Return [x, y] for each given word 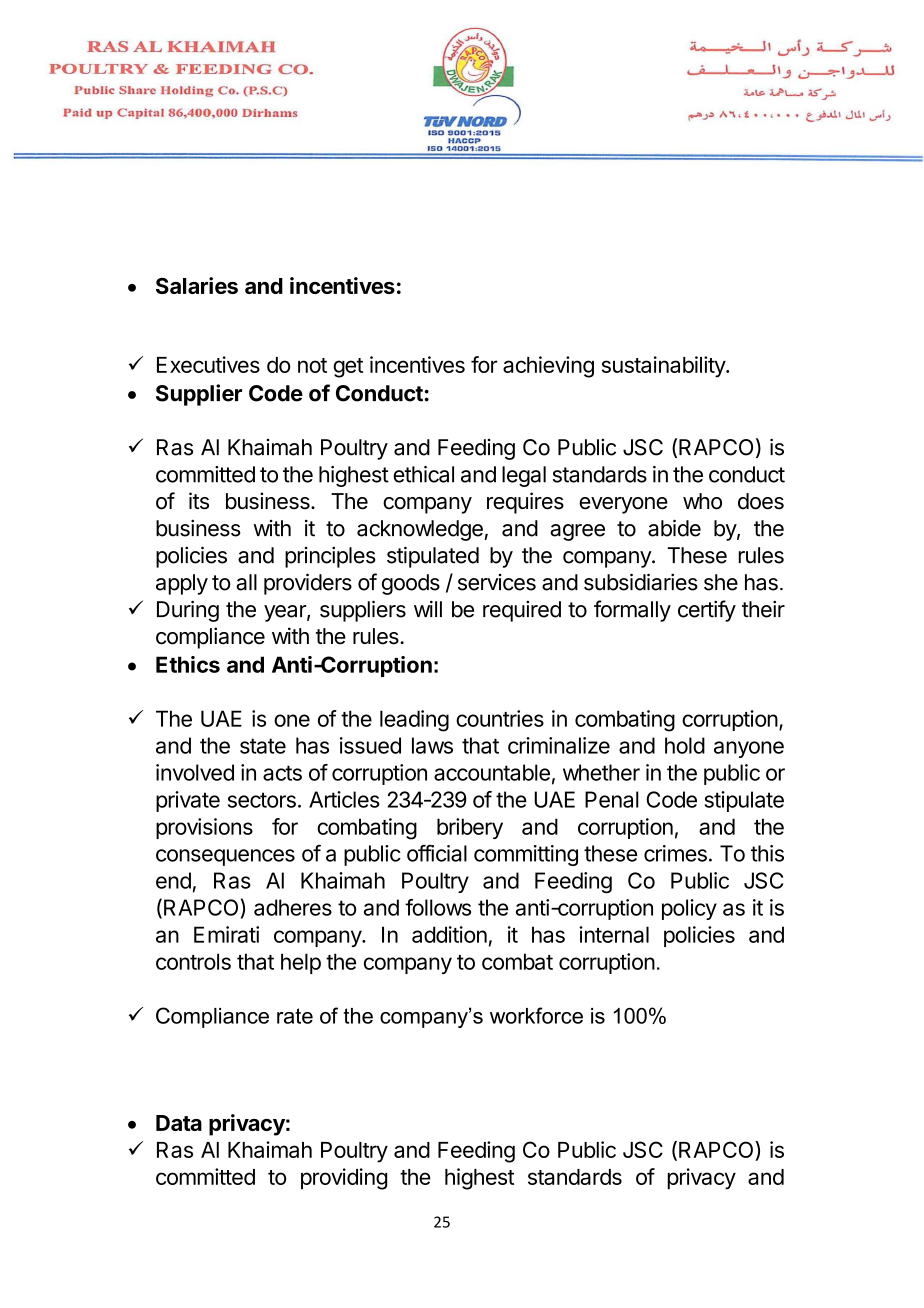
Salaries [197, 285]
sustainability [664, 367]
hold [685, 745]
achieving [548, 367]
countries [500, 718]
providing [344, 1179]
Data [179, 1123]
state [263, 746]
